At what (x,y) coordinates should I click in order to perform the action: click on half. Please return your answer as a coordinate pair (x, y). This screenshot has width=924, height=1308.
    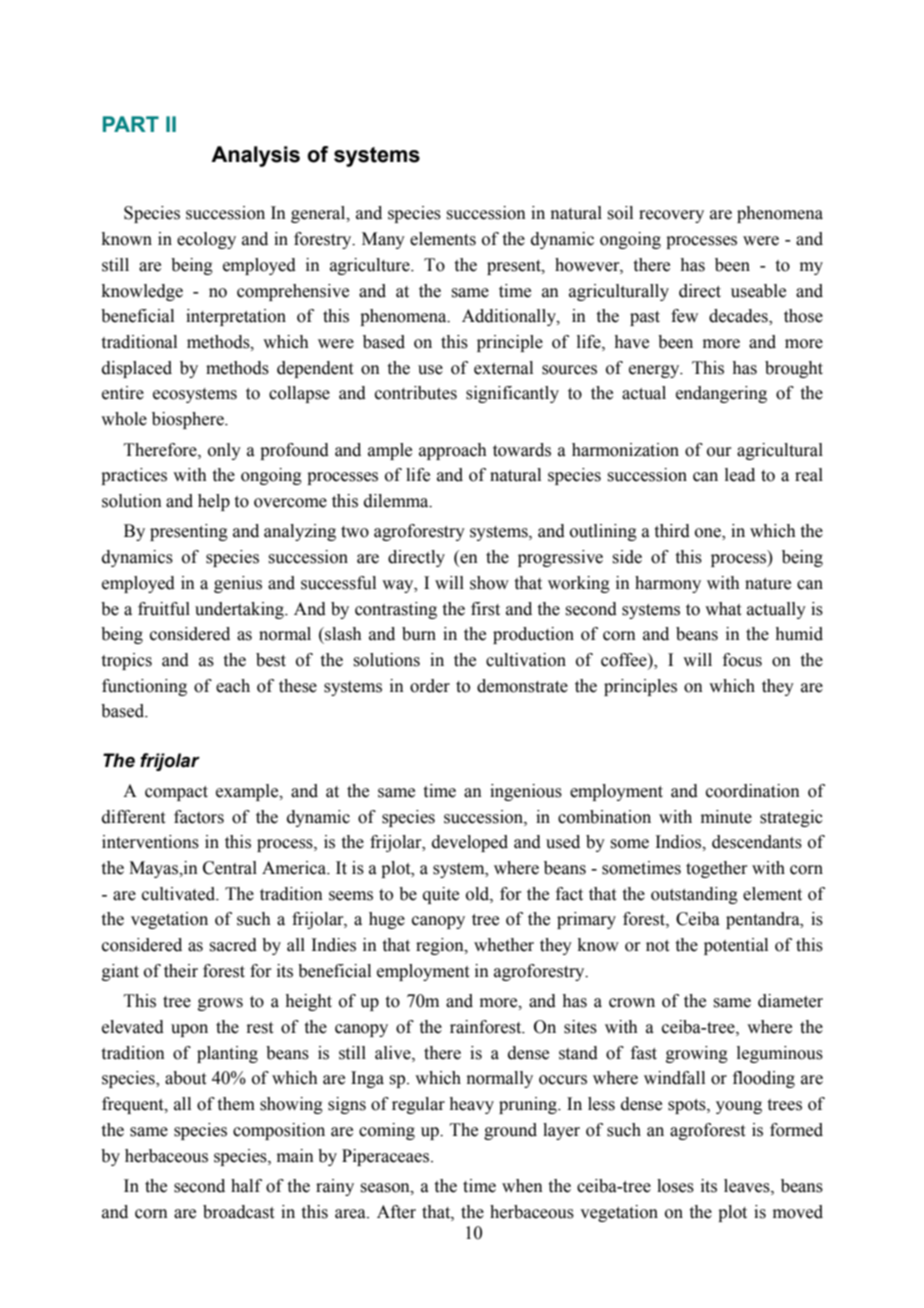
    Looking at the image, I should click on (246, 1186).
